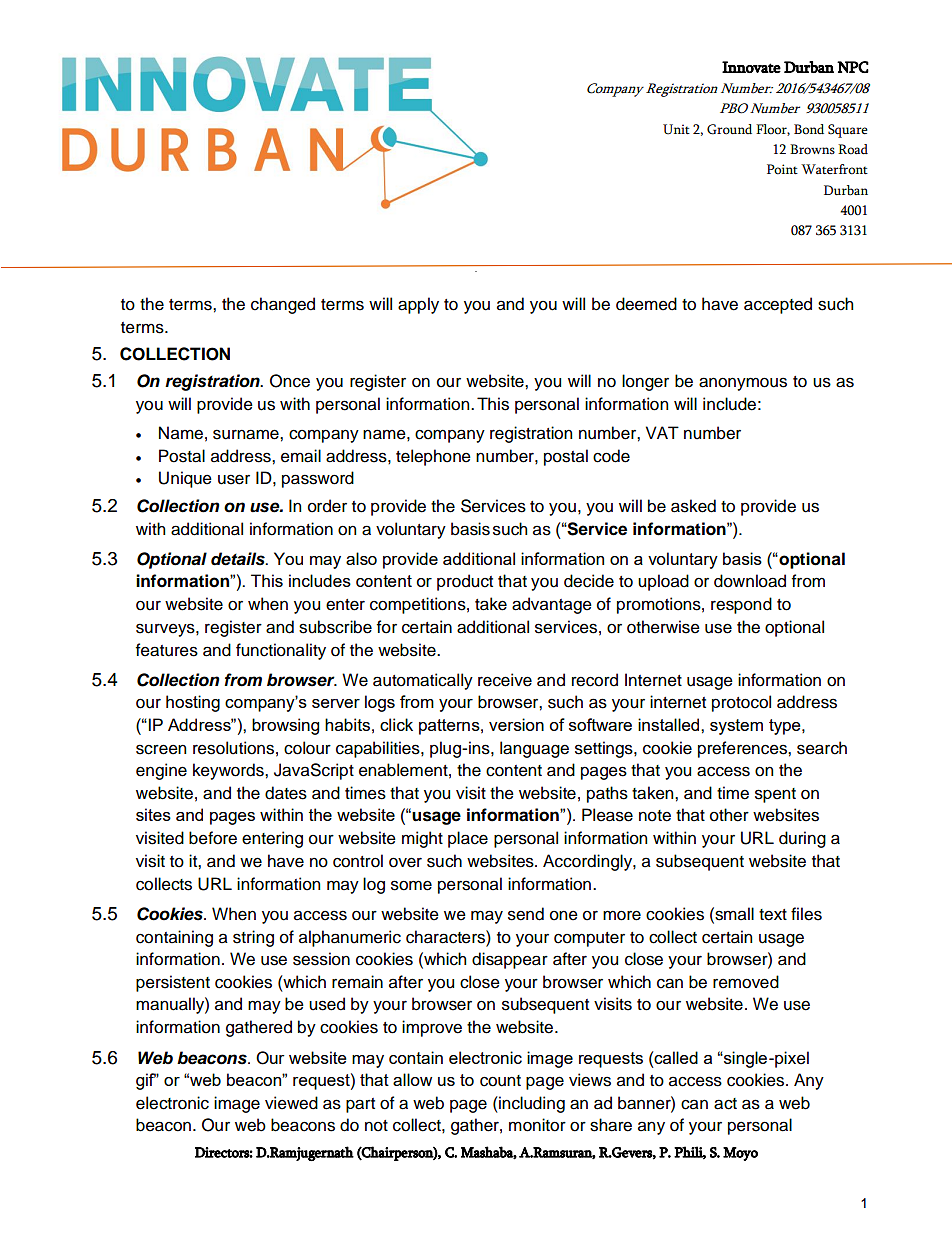 This screenshot has height=1233, width=952. Describe the element at coordinates (750, 581) in the screenshot. I see `download` at that location.
